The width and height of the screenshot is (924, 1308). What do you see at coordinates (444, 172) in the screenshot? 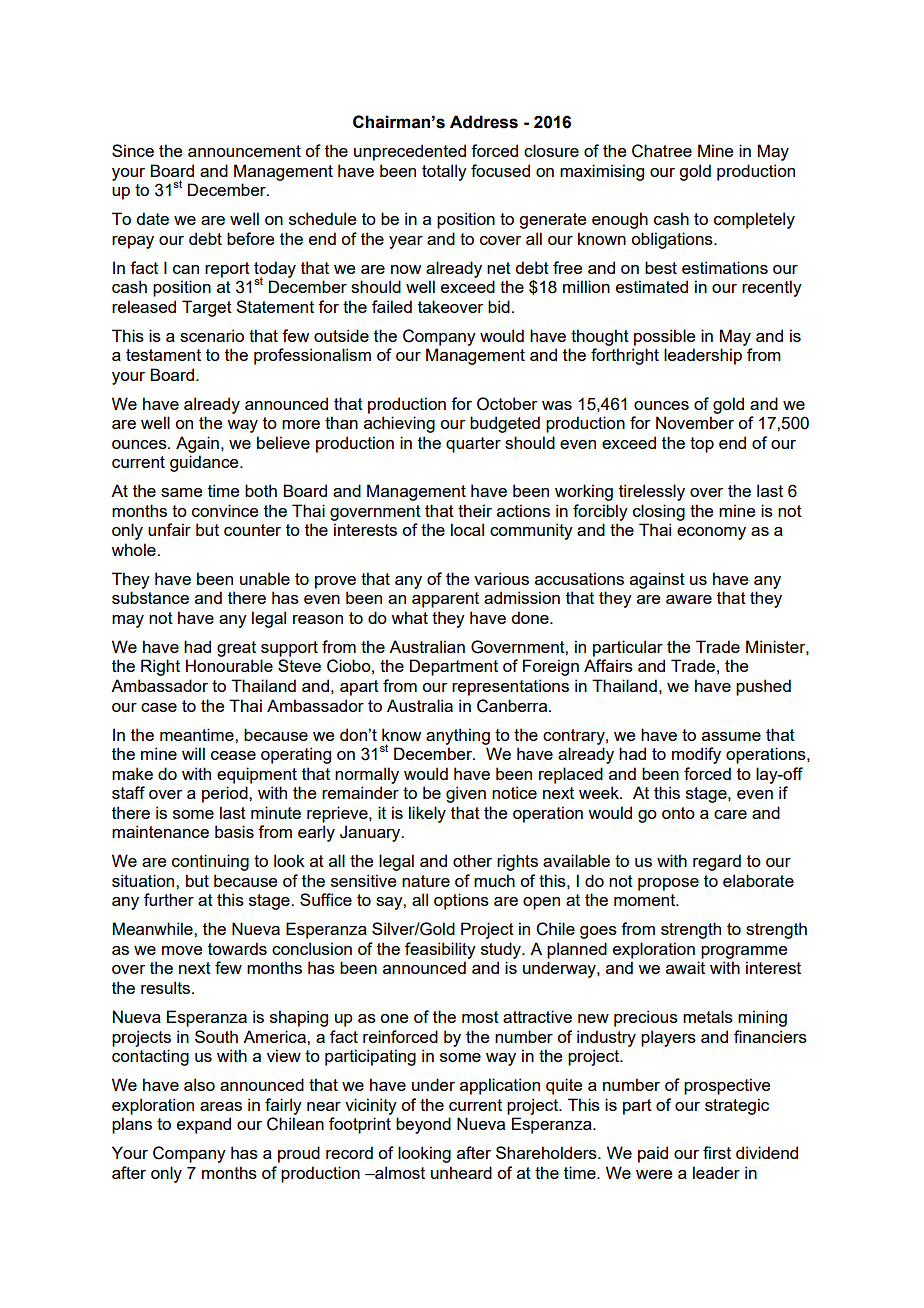
I see `totally` at bounding box center [444, 172].
